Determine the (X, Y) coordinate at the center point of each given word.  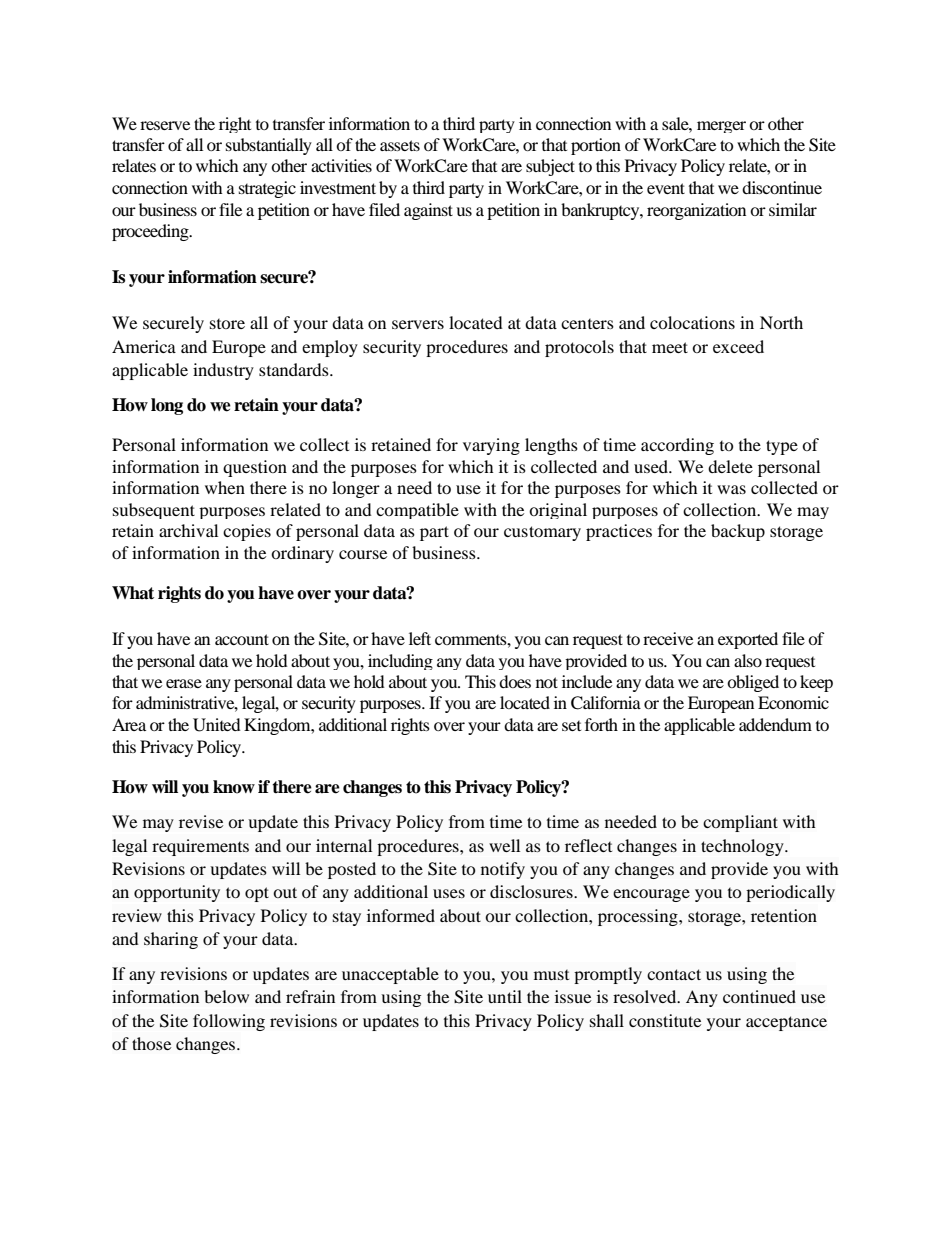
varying (491, 446)
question (255, 468)
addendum (775, 724)
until (505, 996)
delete (730, 466)
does (515, 681)
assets (400, 145)
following (229, 1022)
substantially (269, 146)
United (217, 725)
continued (759, 996)
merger (721, 127)
